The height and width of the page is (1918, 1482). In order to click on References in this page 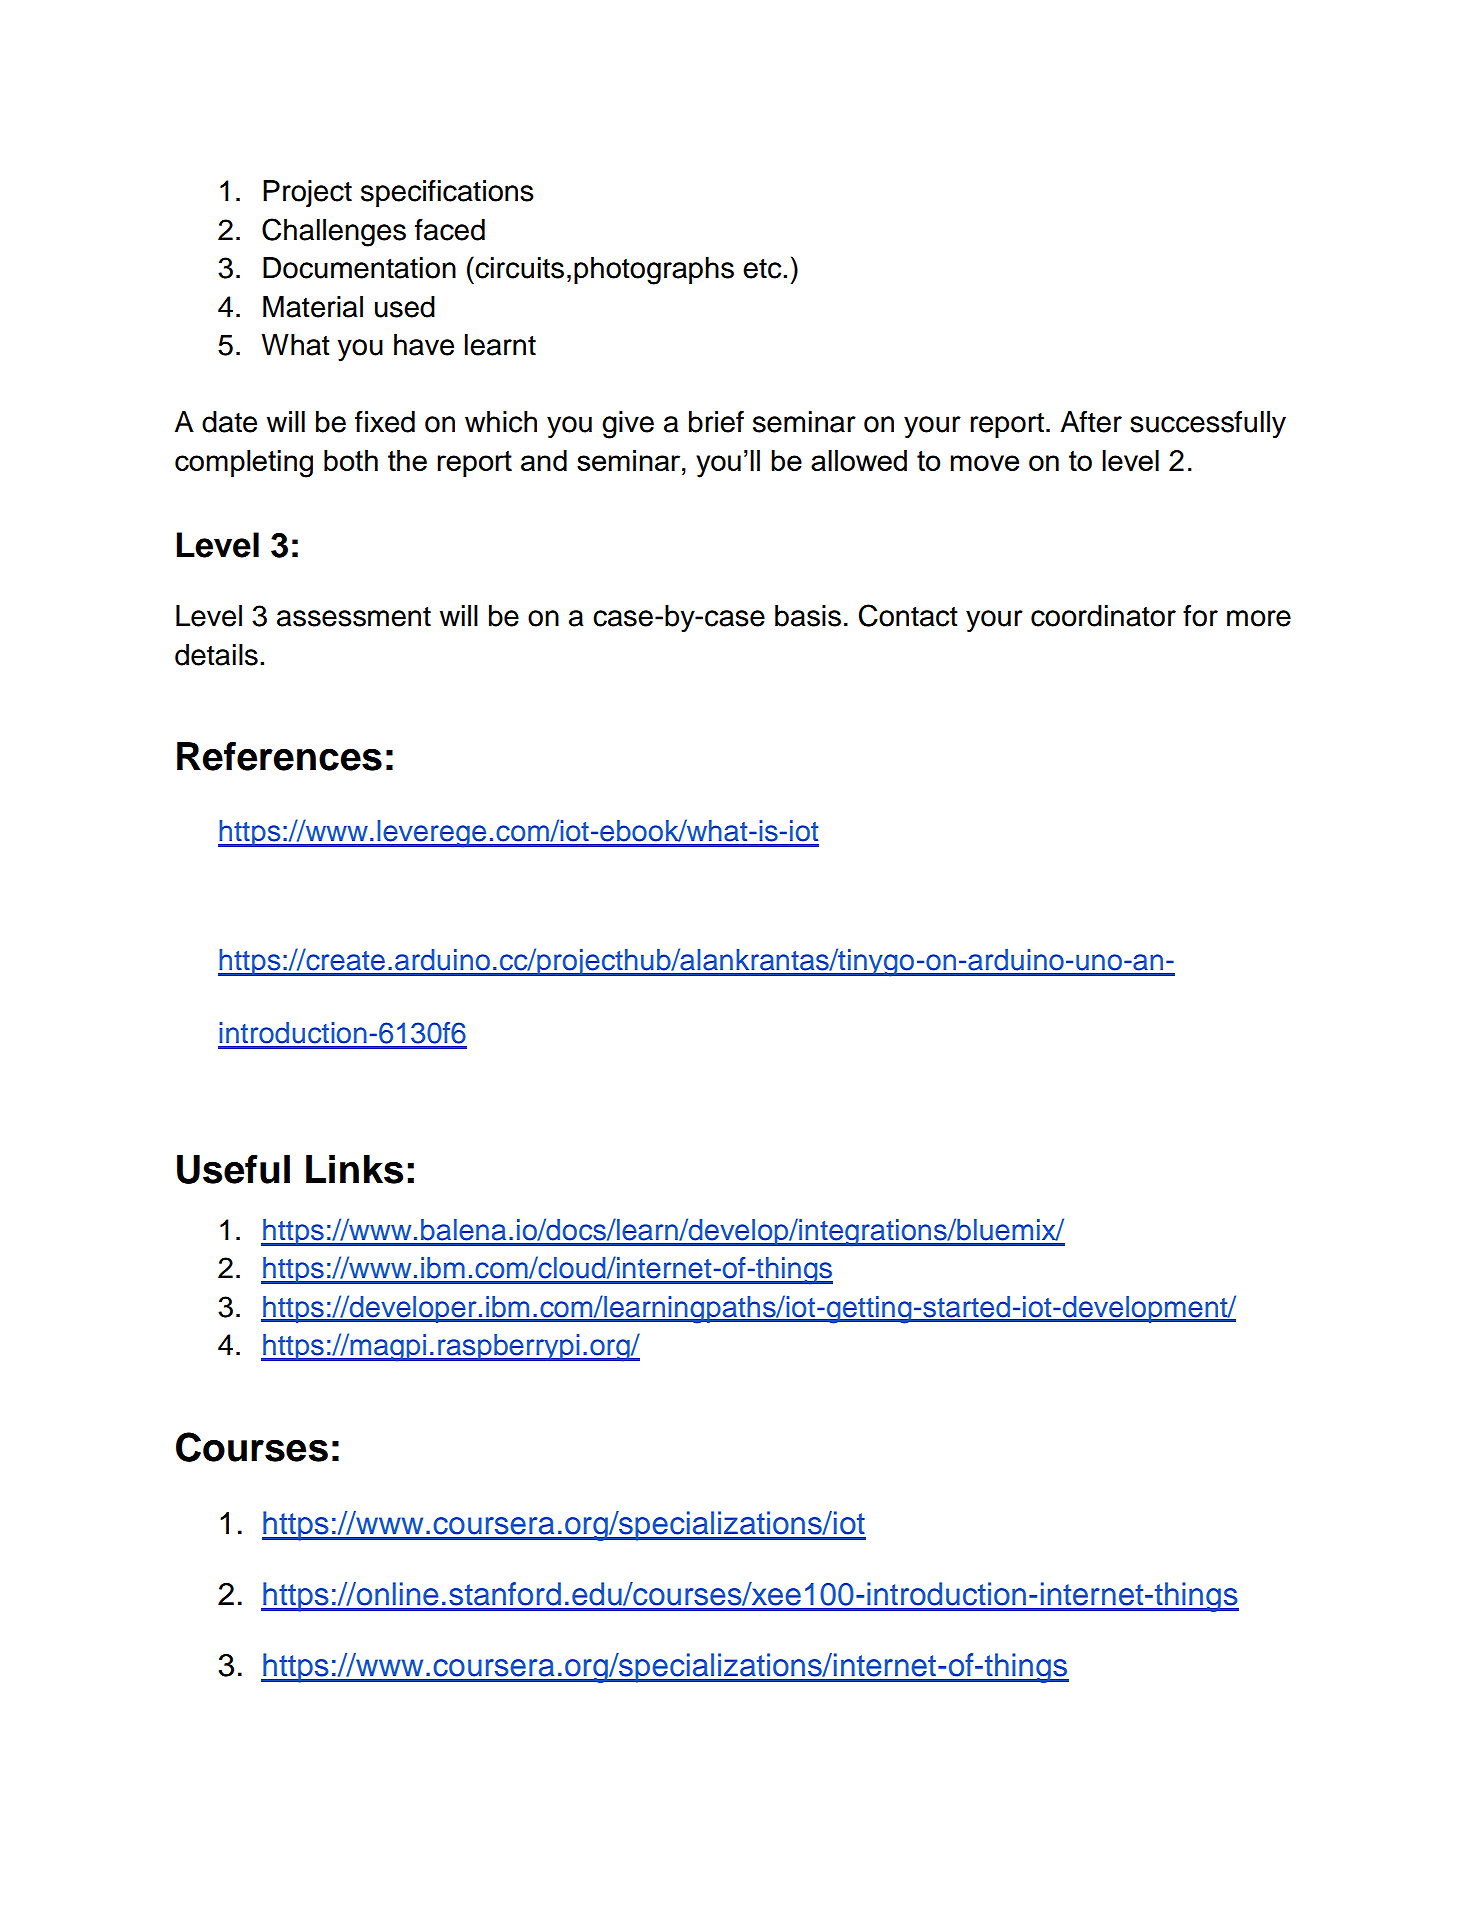, I will do `click(279, 756)`.
